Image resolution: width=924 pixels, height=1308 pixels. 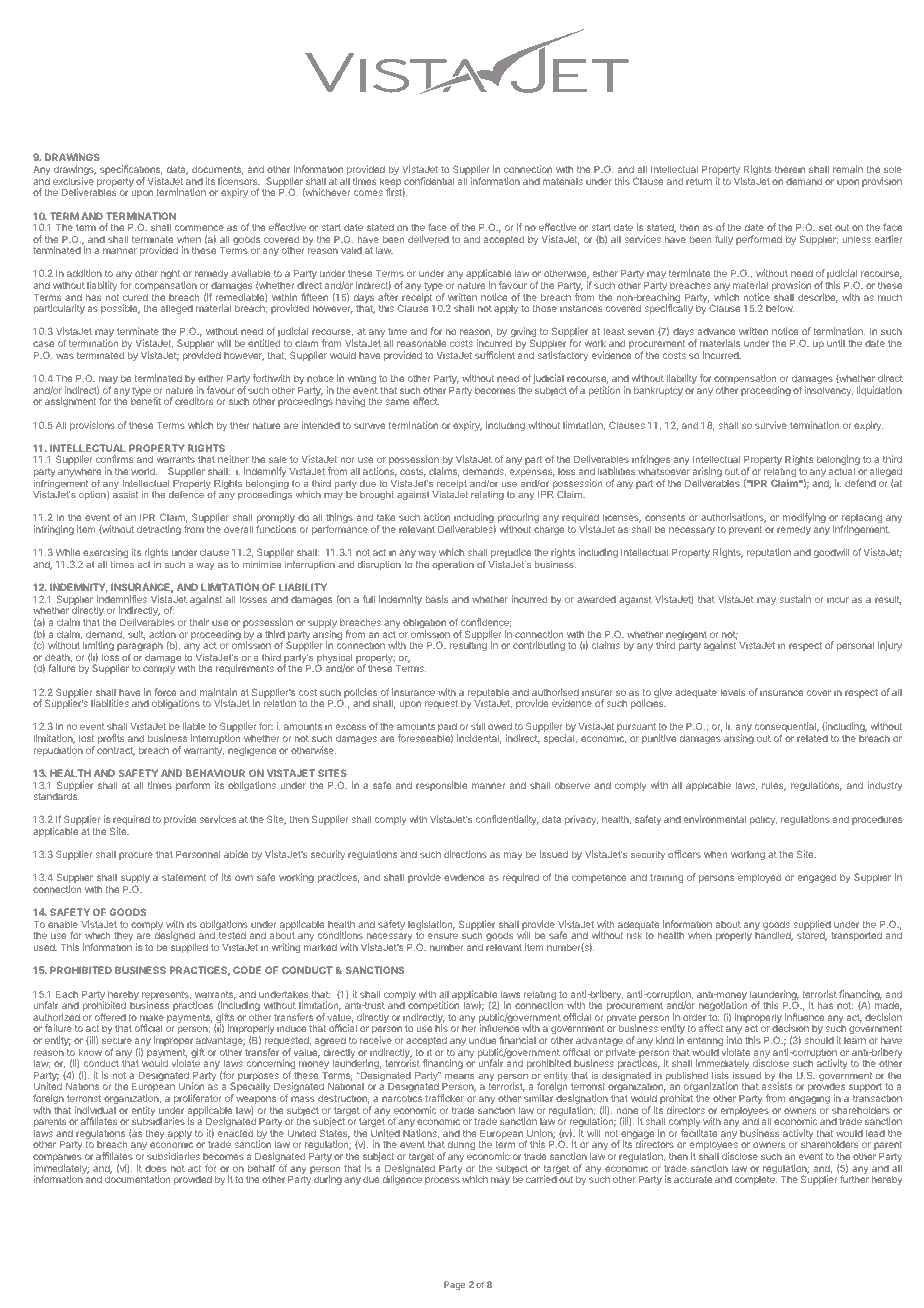 What do you see at coordinates (111, 739) in the screenshot?
I see `profits` at bounding box center [111, 739].
